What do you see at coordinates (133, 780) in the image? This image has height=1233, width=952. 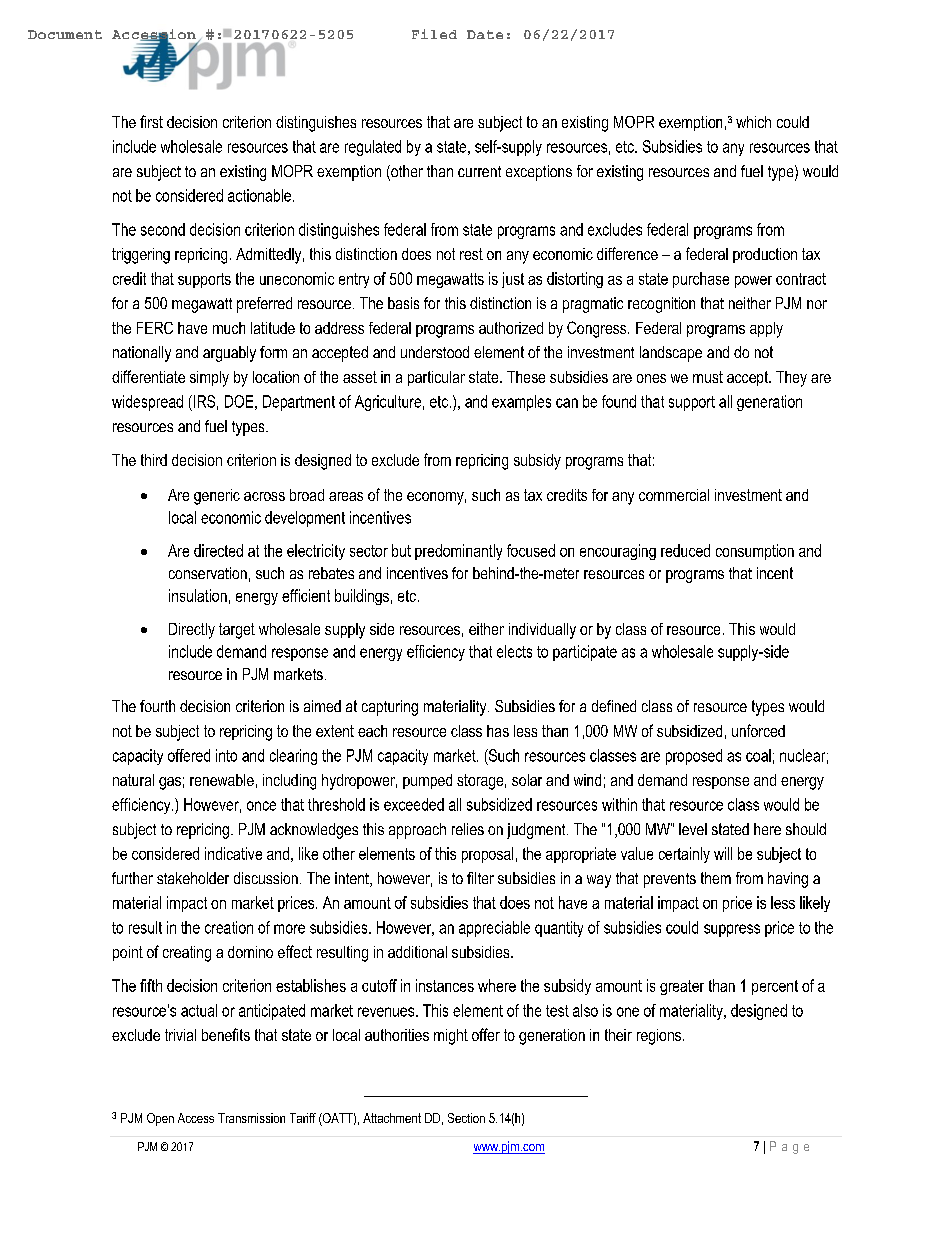 I see `natural` at bounding box center [133, 780].
